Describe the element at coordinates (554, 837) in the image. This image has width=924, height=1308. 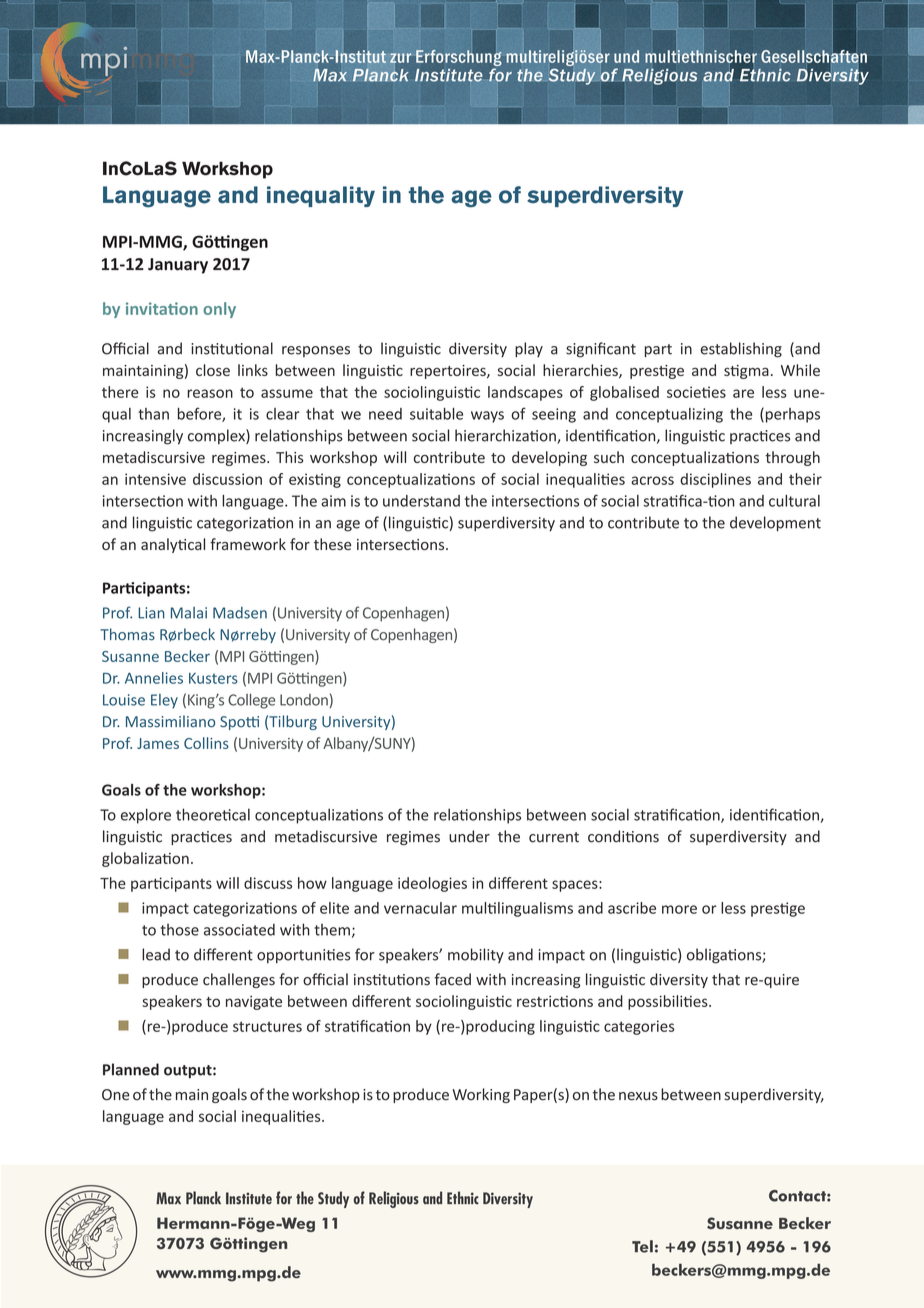
I see `current` at that location.
